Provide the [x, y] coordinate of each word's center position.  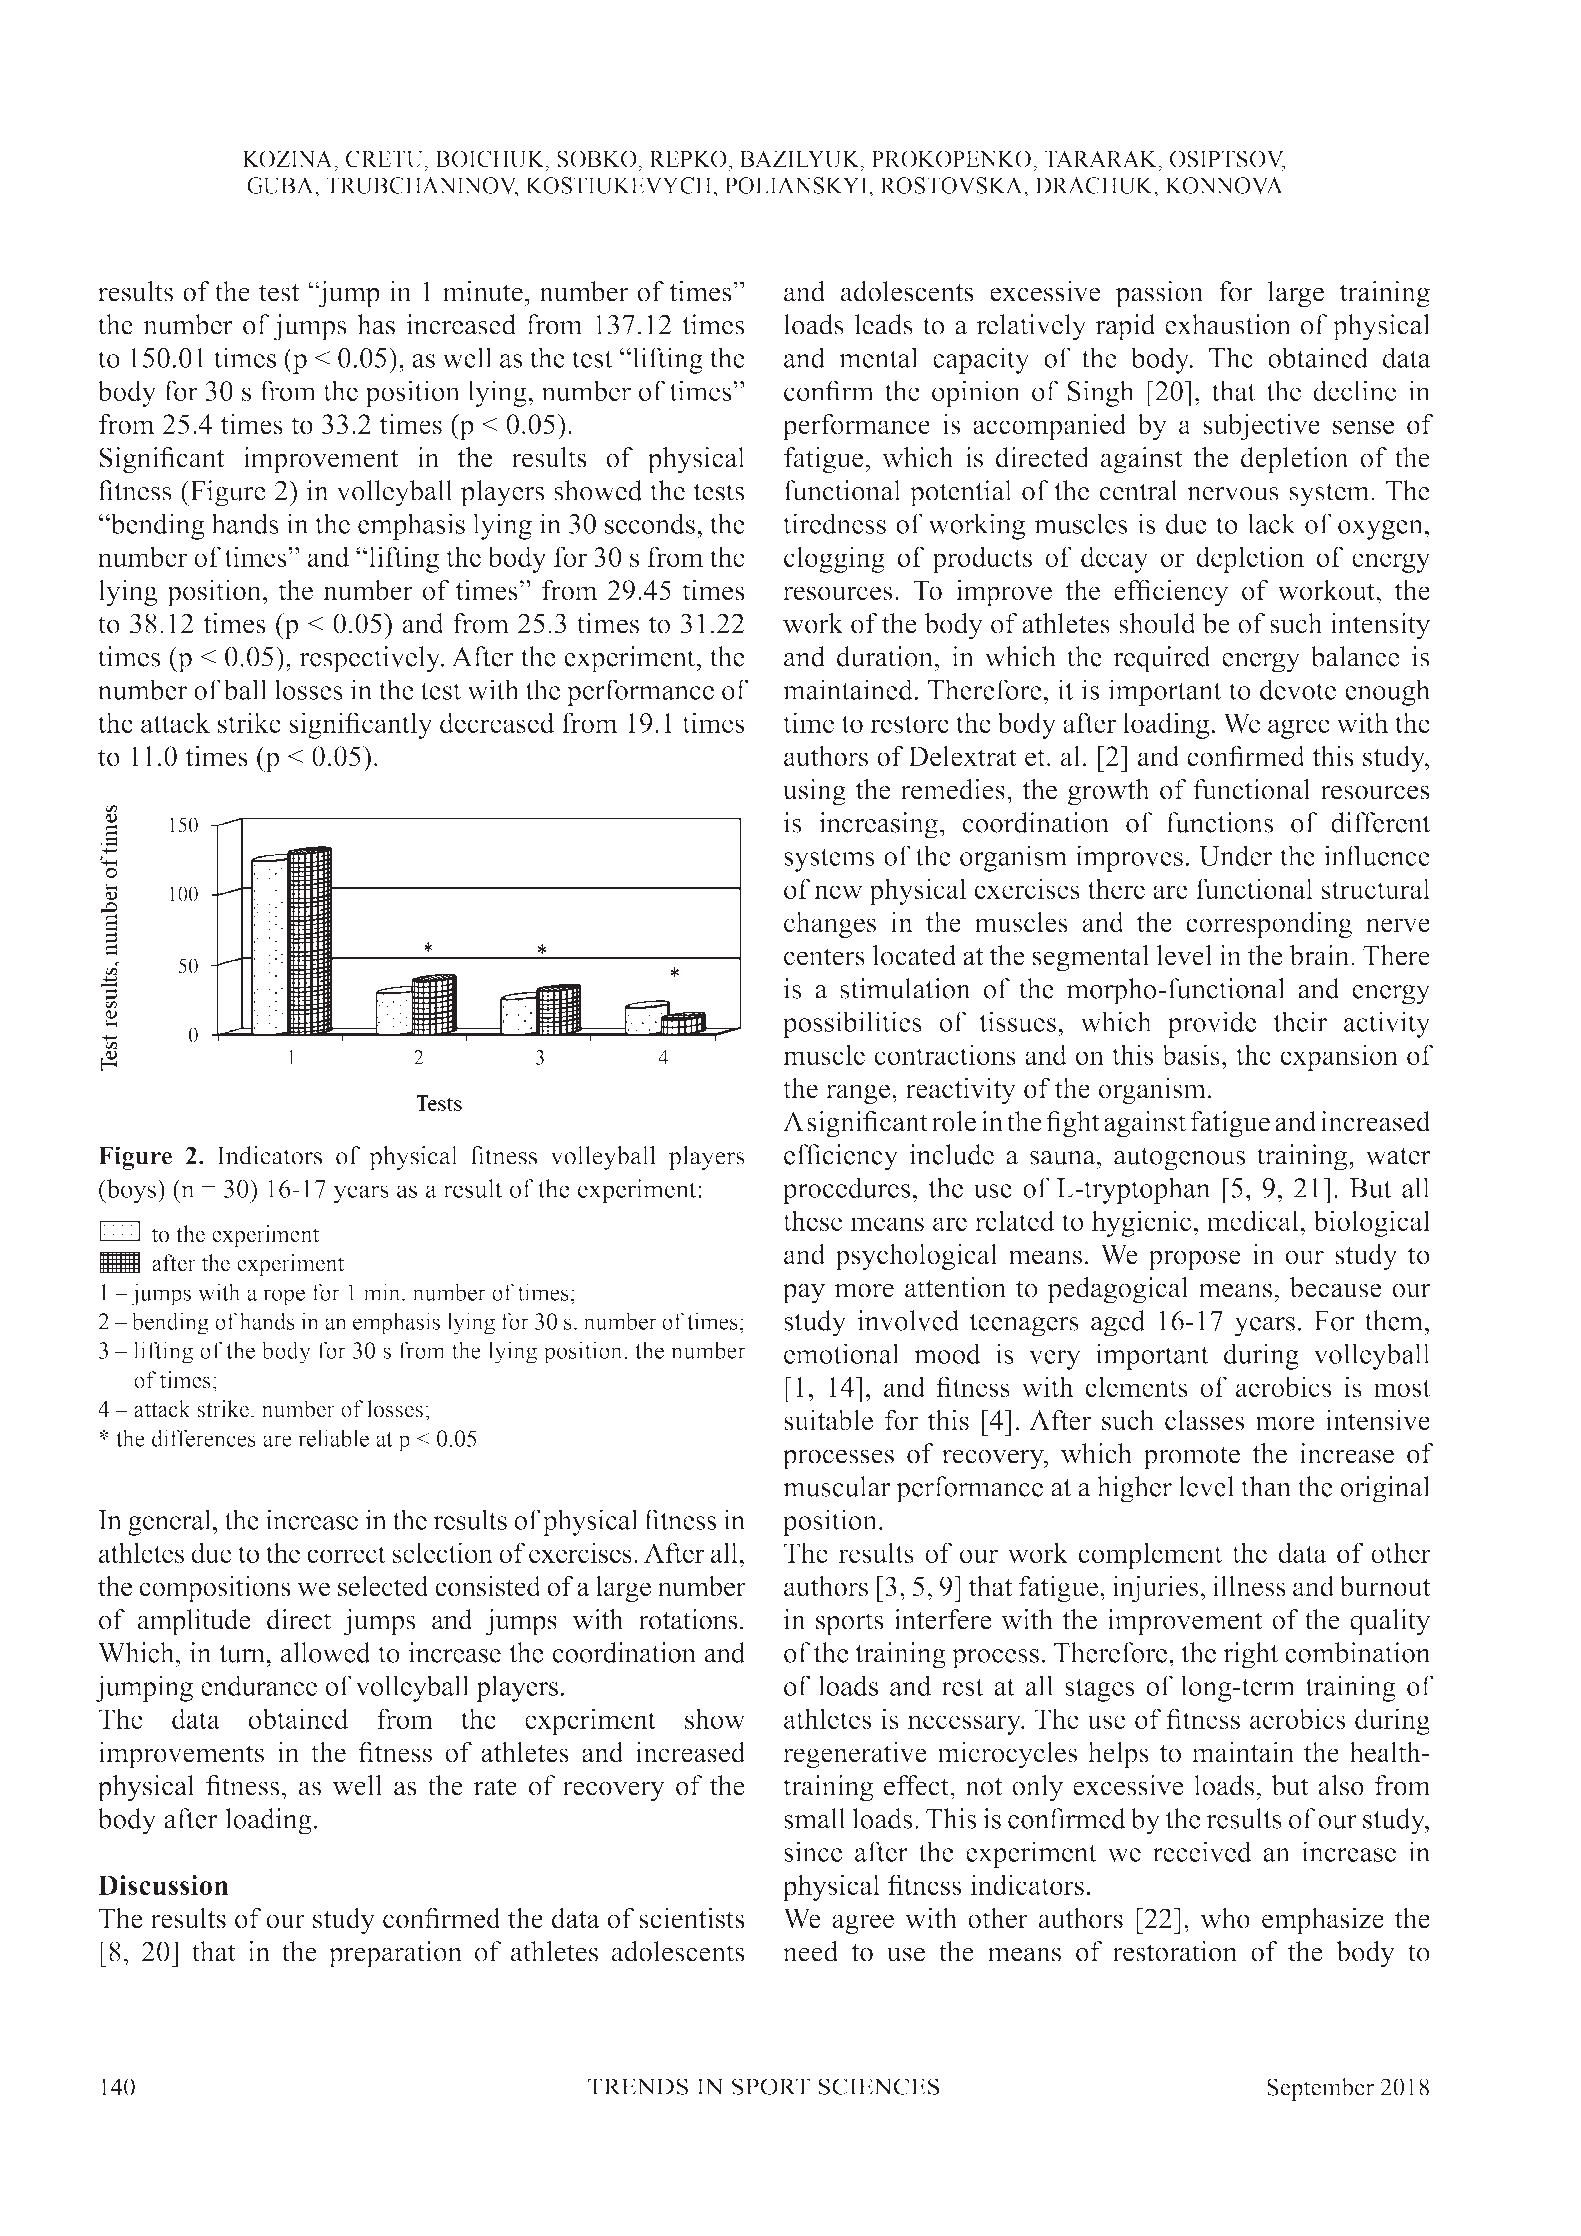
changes [830, 925]
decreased [497, 722]
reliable [333, 1438]
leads [883, 324]
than [1266, 1486]
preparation [395, 1954]
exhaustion [1228, 324]
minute [483, 291]
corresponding [1269, 925]
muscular [836, 1486]
